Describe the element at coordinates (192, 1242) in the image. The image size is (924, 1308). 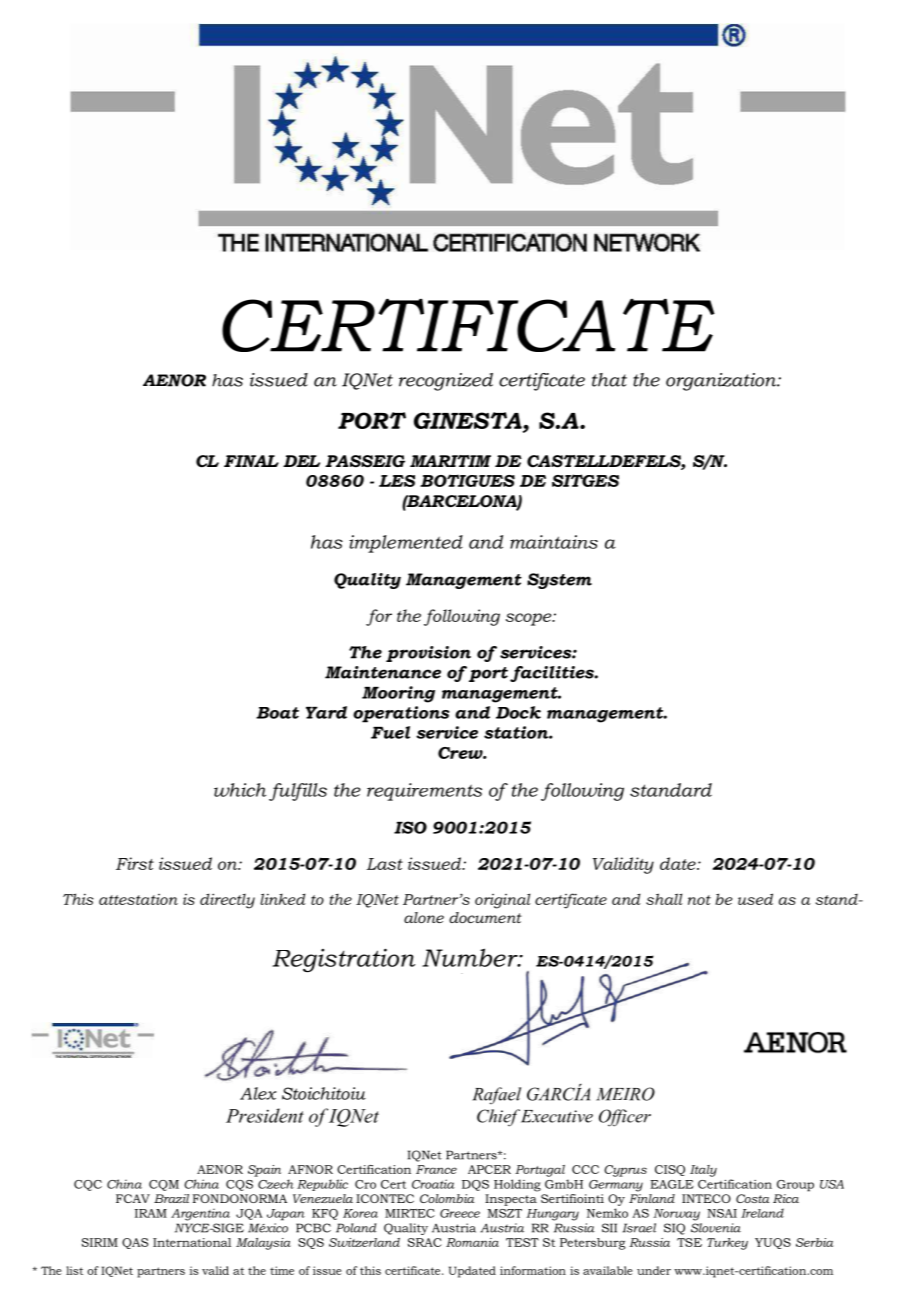
I see `International` at that location.
